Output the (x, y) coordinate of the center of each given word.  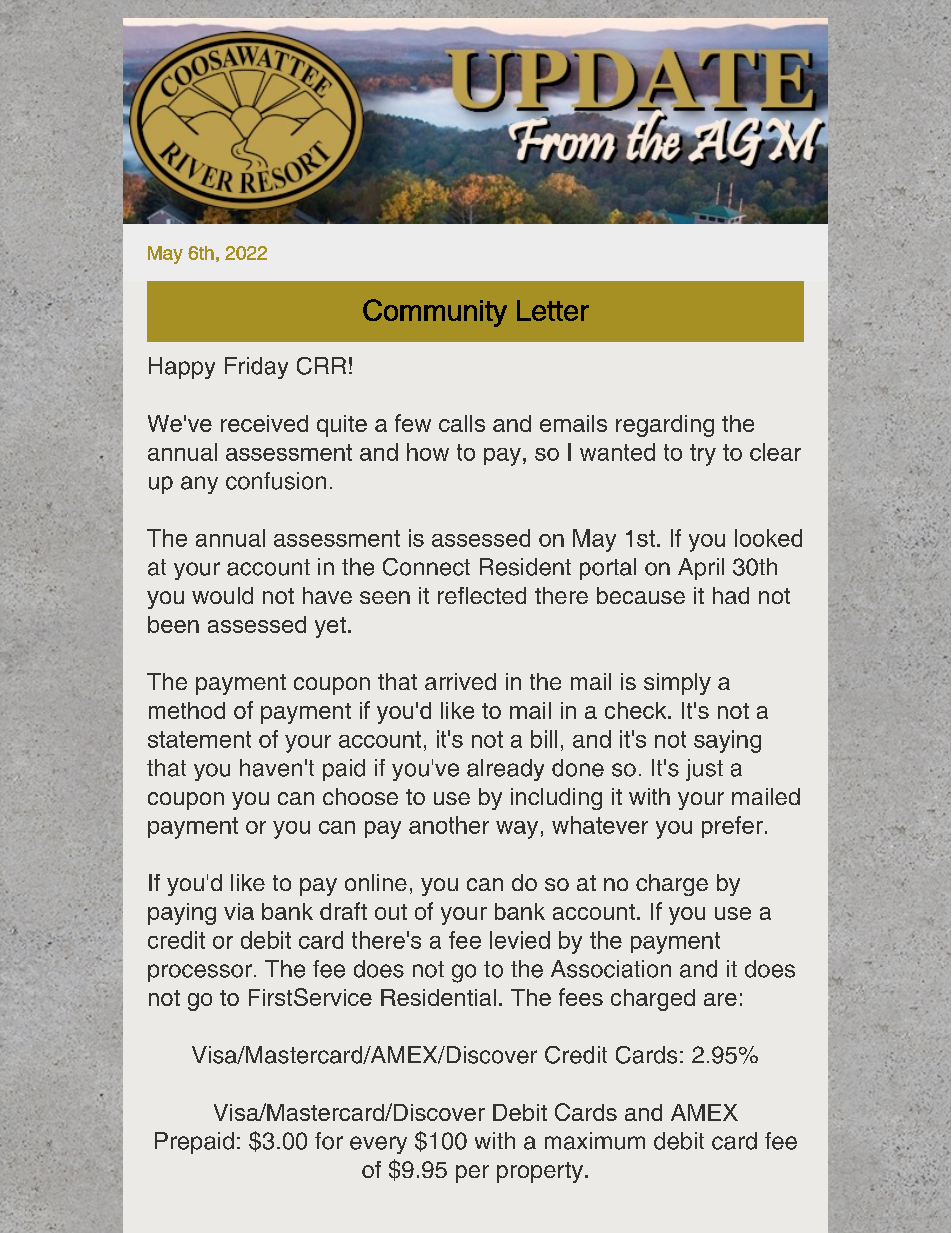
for (329, 1141)
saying (727, 741)
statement (199, 739)
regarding (665, 426)
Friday (256, 368)
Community (435, 313)
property (540, 1172)
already (505, 770)
